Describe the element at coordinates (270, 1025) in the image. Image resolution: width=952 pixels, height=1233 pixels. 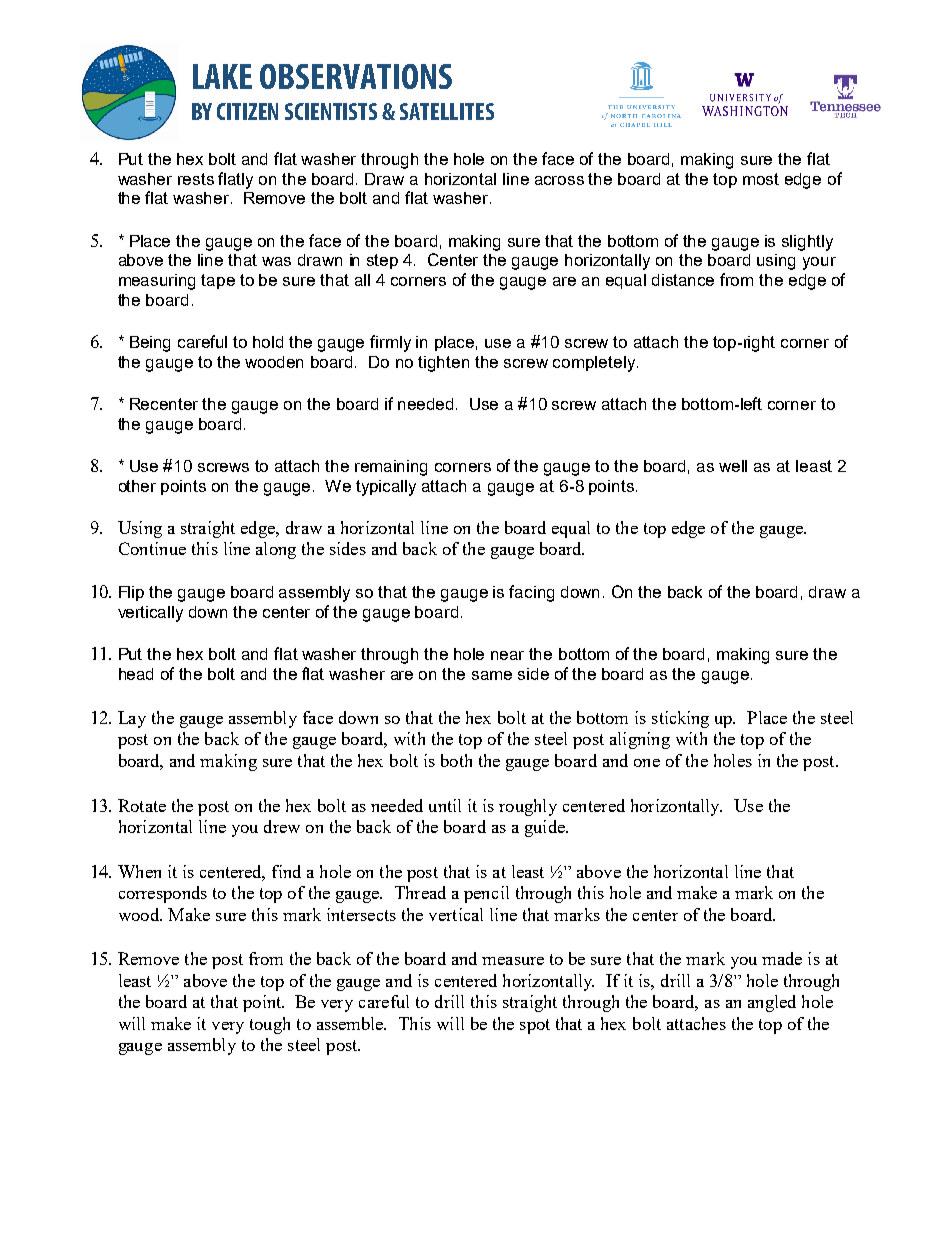
I see `tough` at that location.
